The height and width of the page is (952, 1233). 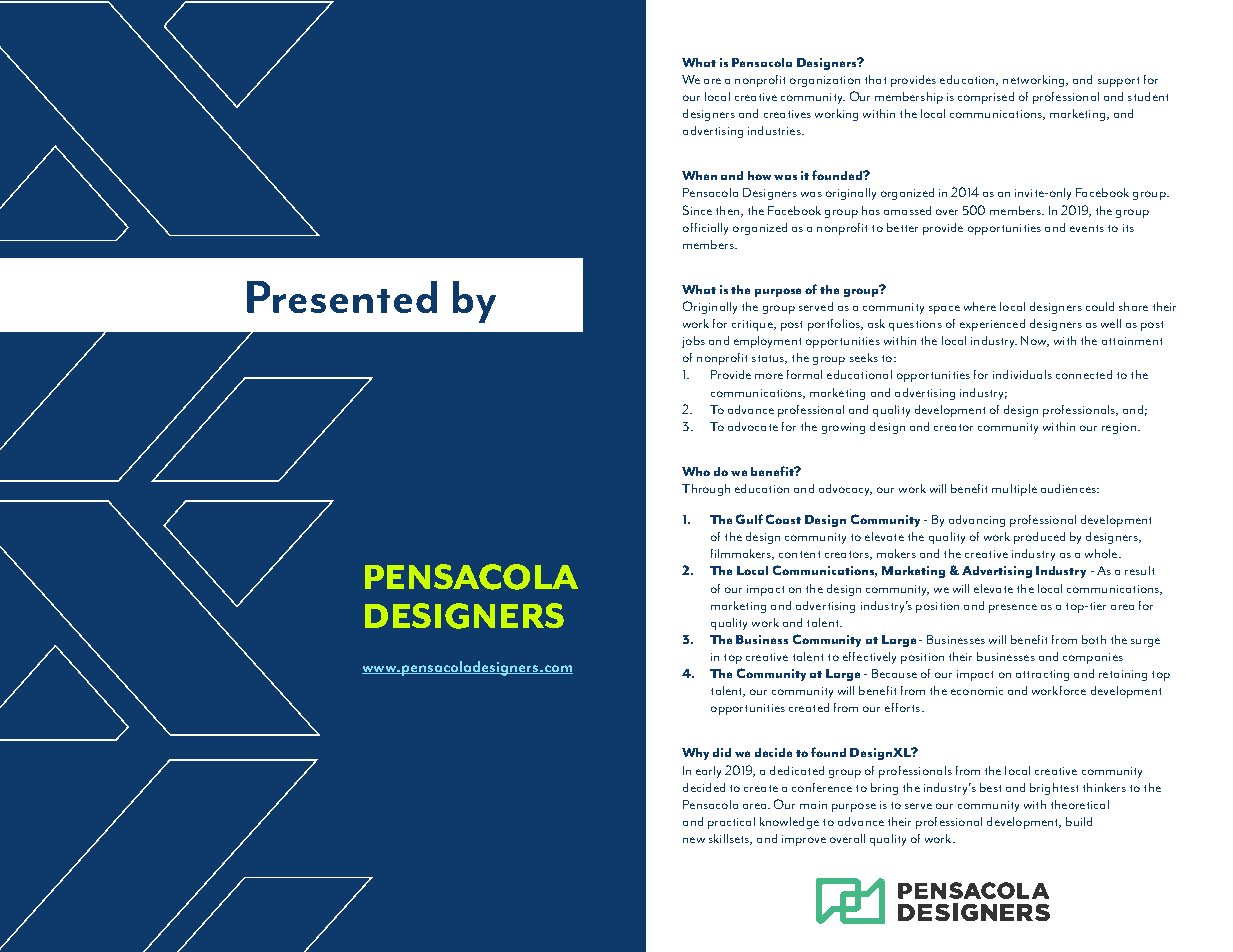 I want to click on comprised, so click(x=986, y=98).
